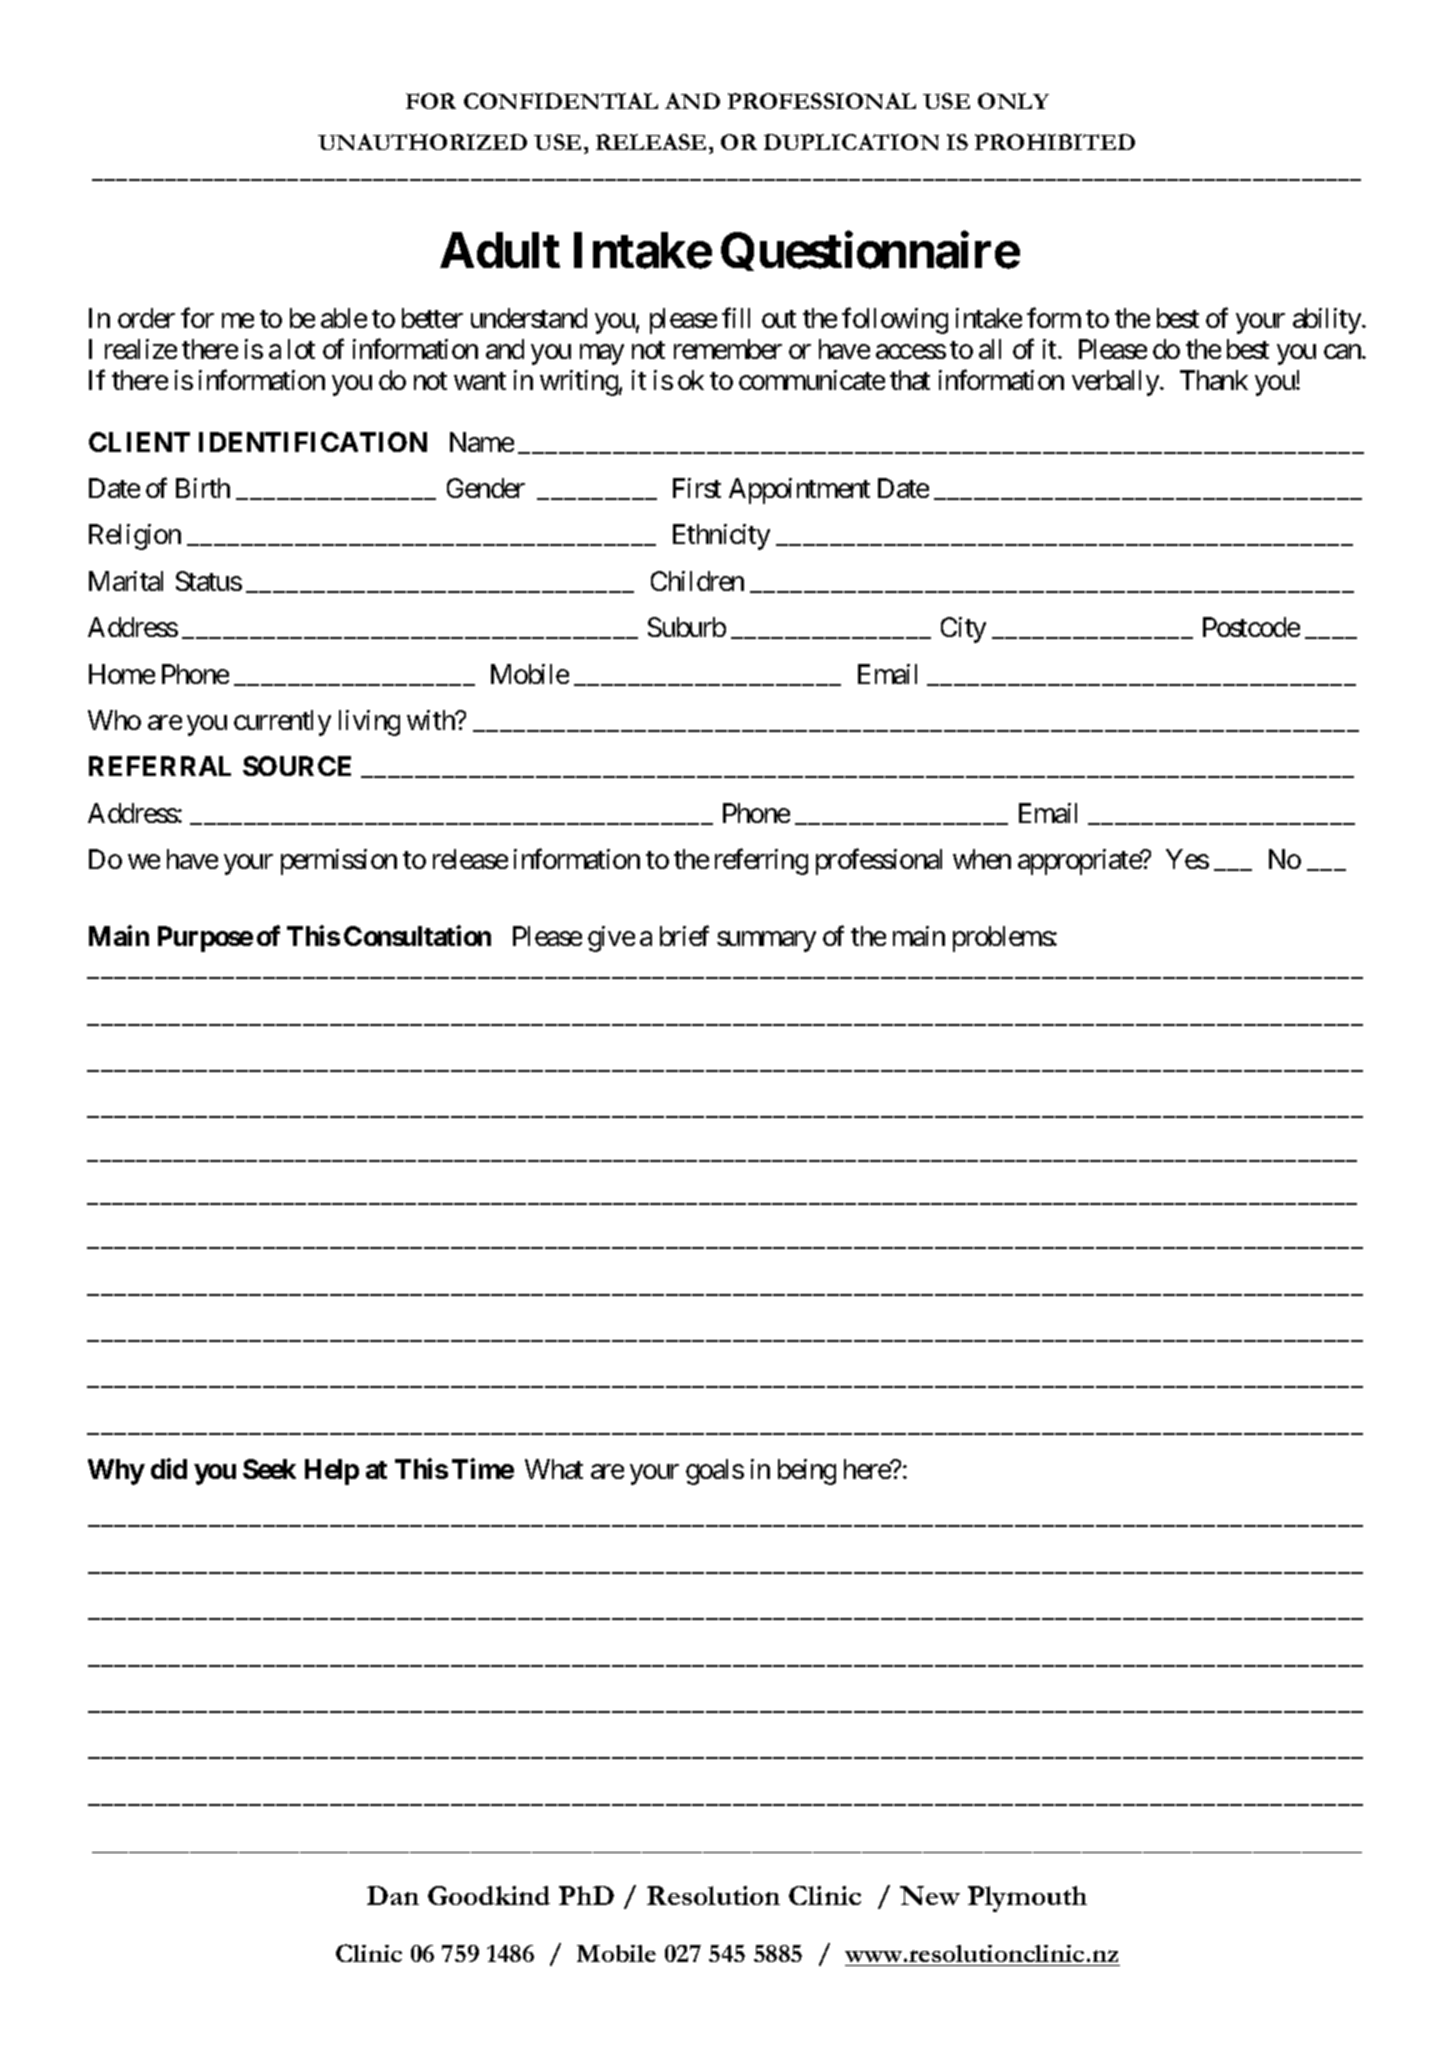  What do you see at coordinates (1055, 142) in the screenshot?
I see `PROHIBITED` at bounding box center [1055, 142].
